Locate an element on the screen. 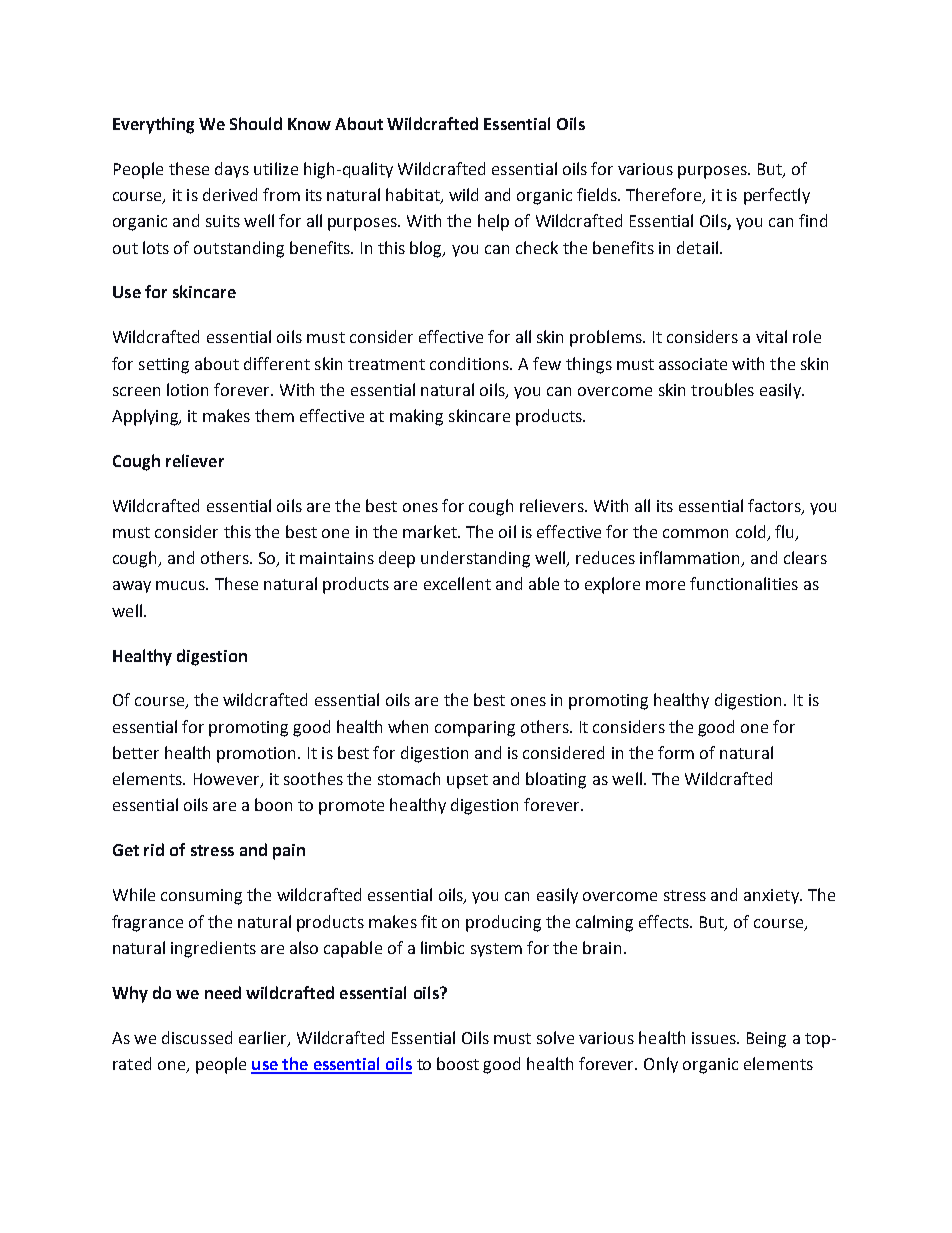 Image resolution: width=952 pixels, height=1233 pixels. days is located at coordinates (232, 170).
